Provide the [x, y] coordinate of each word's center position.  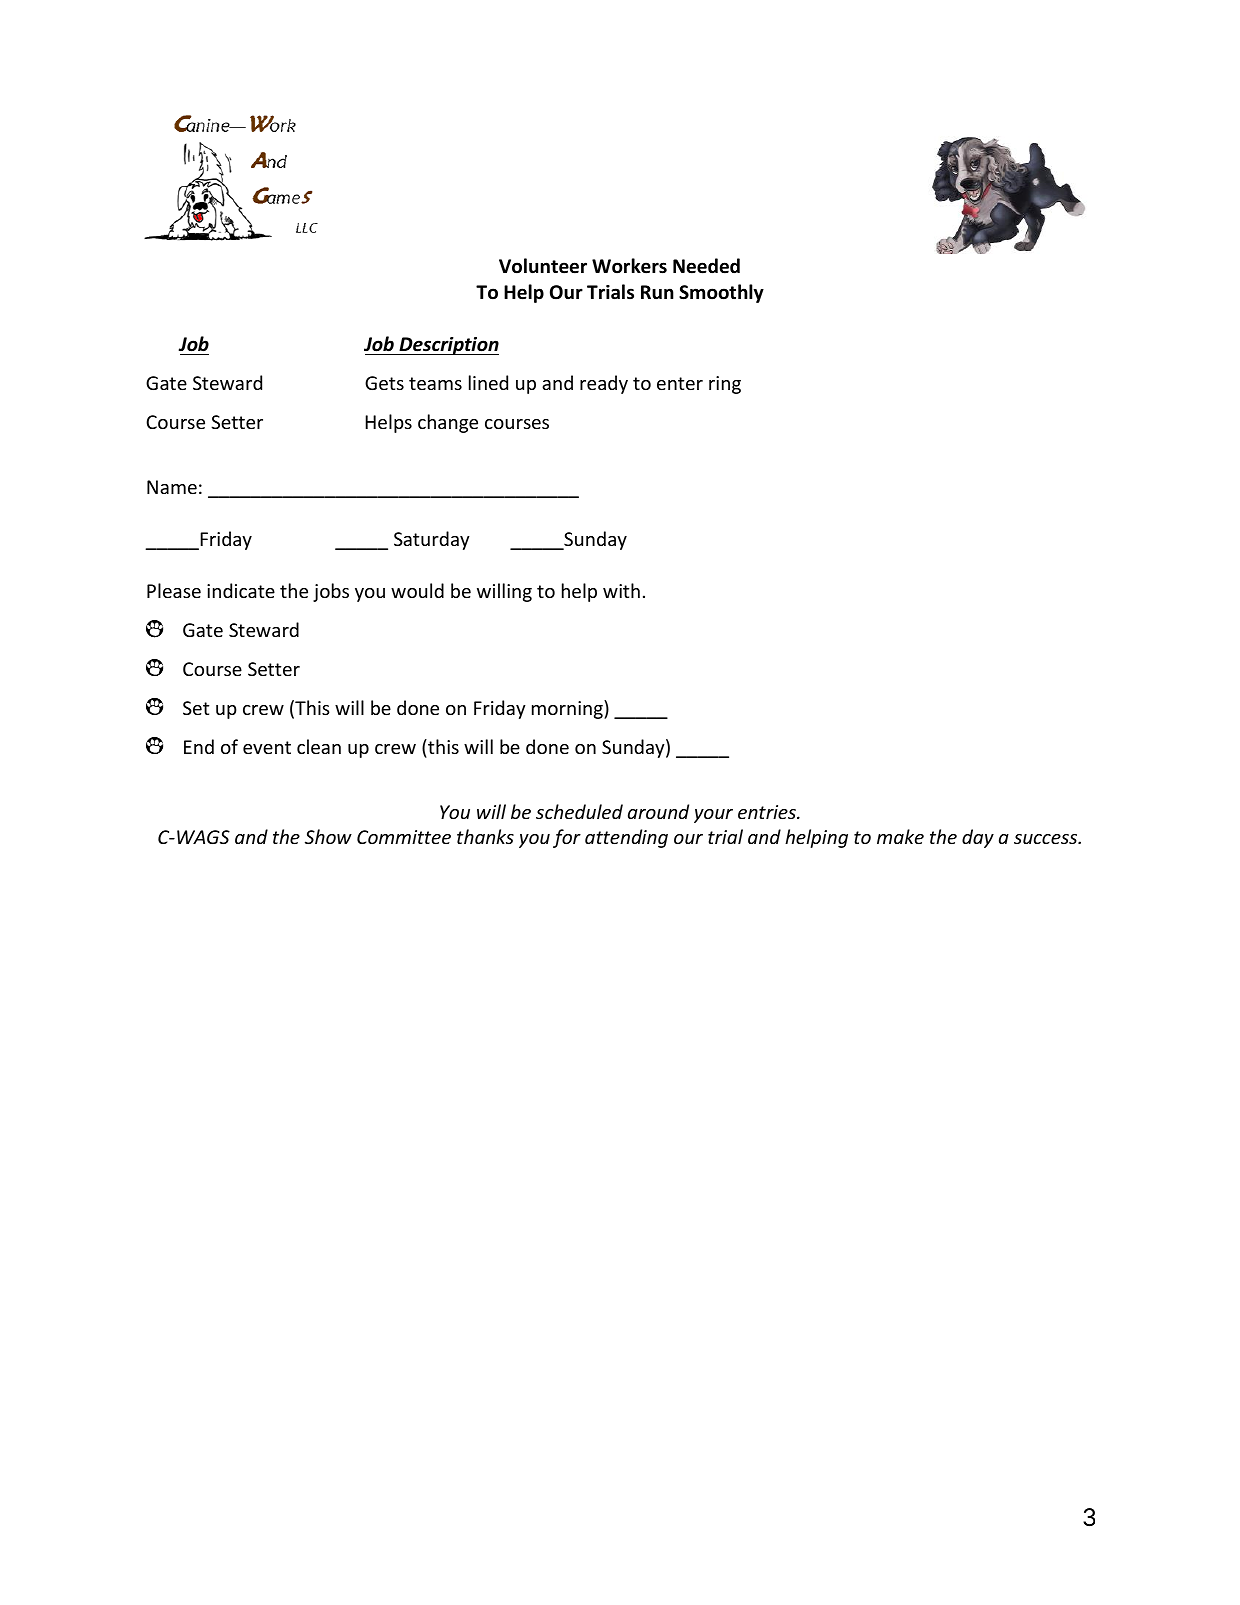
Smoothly [721, 293]
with [621, 590]
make [900, 836]
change [448, 423]
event [267, 747]
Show [328, 836]
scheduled [579, 811]
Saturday [432, 540]
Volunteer [543, 266]
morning [568, 709]
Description [448, 346]
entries [768, 812]
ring [725, 385]
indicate [241, 590]
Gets [384, 383]
